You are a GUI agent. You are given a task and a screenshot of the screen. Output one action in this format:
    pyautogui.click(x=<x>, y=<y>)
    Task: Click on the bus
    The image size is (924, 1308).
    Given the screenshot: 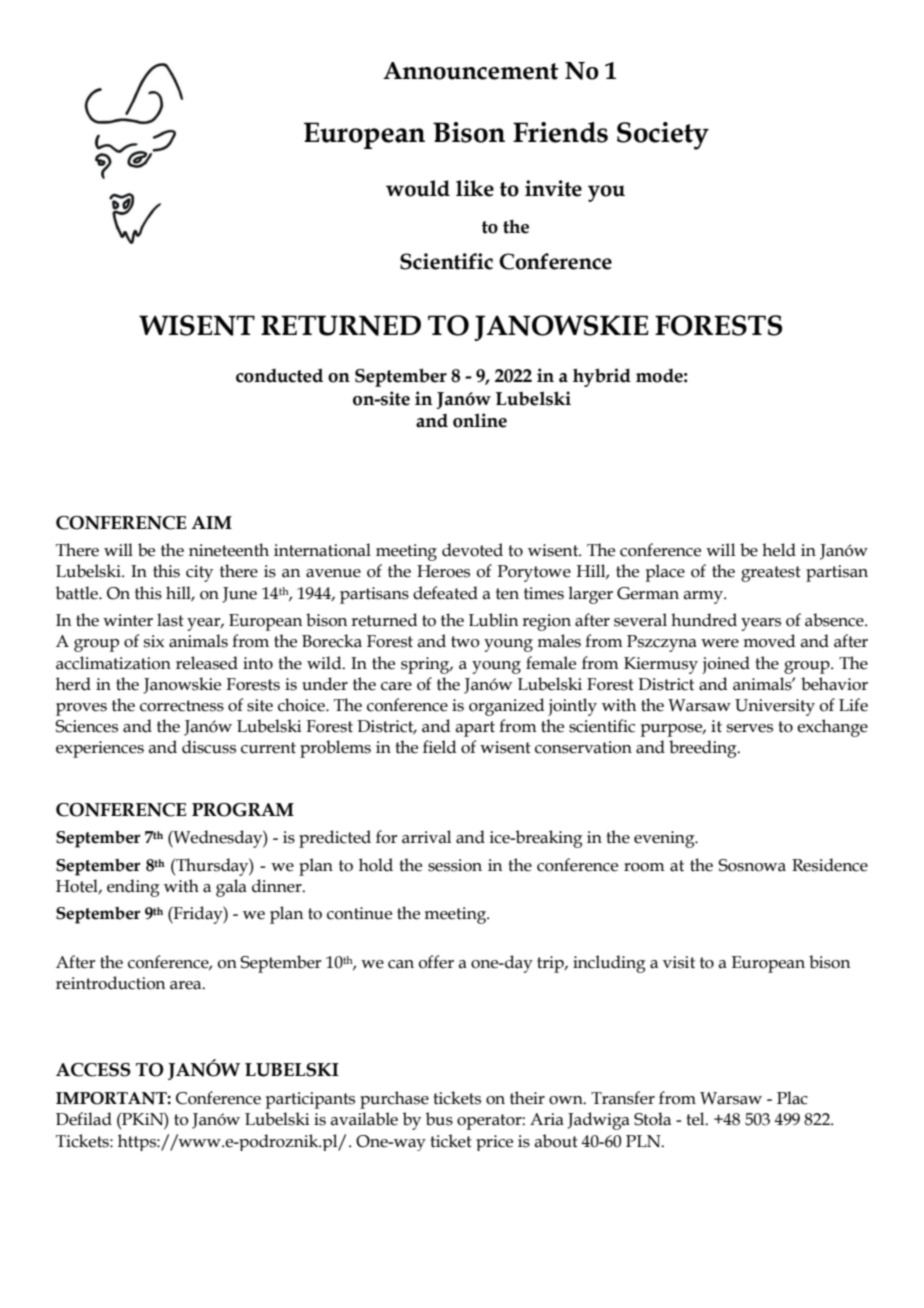 What is the action you would take?
    pyautogui.click(x=439, y=1119)
